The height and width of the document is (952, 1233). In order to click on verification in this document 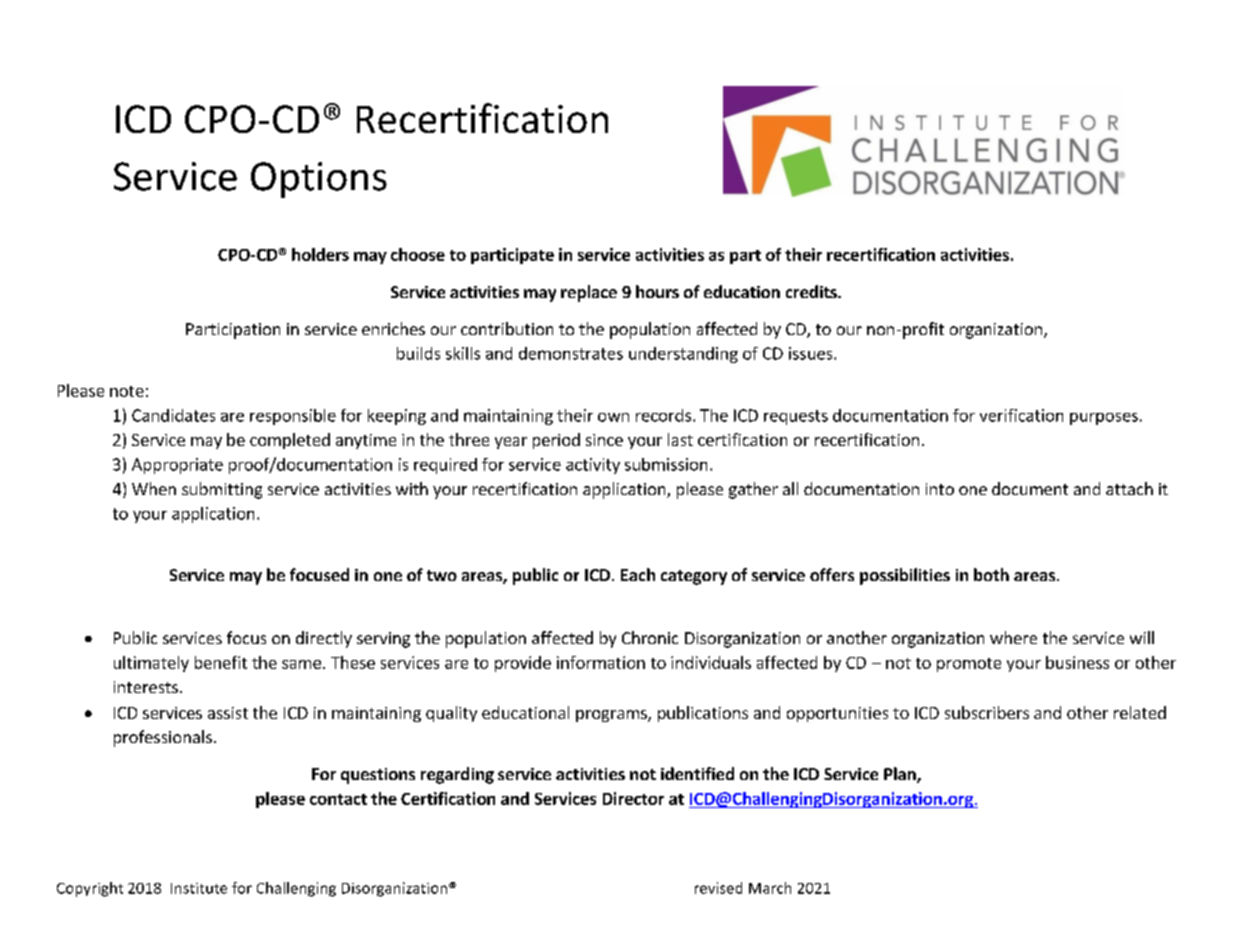, I will do `click(1021, 415)`.
